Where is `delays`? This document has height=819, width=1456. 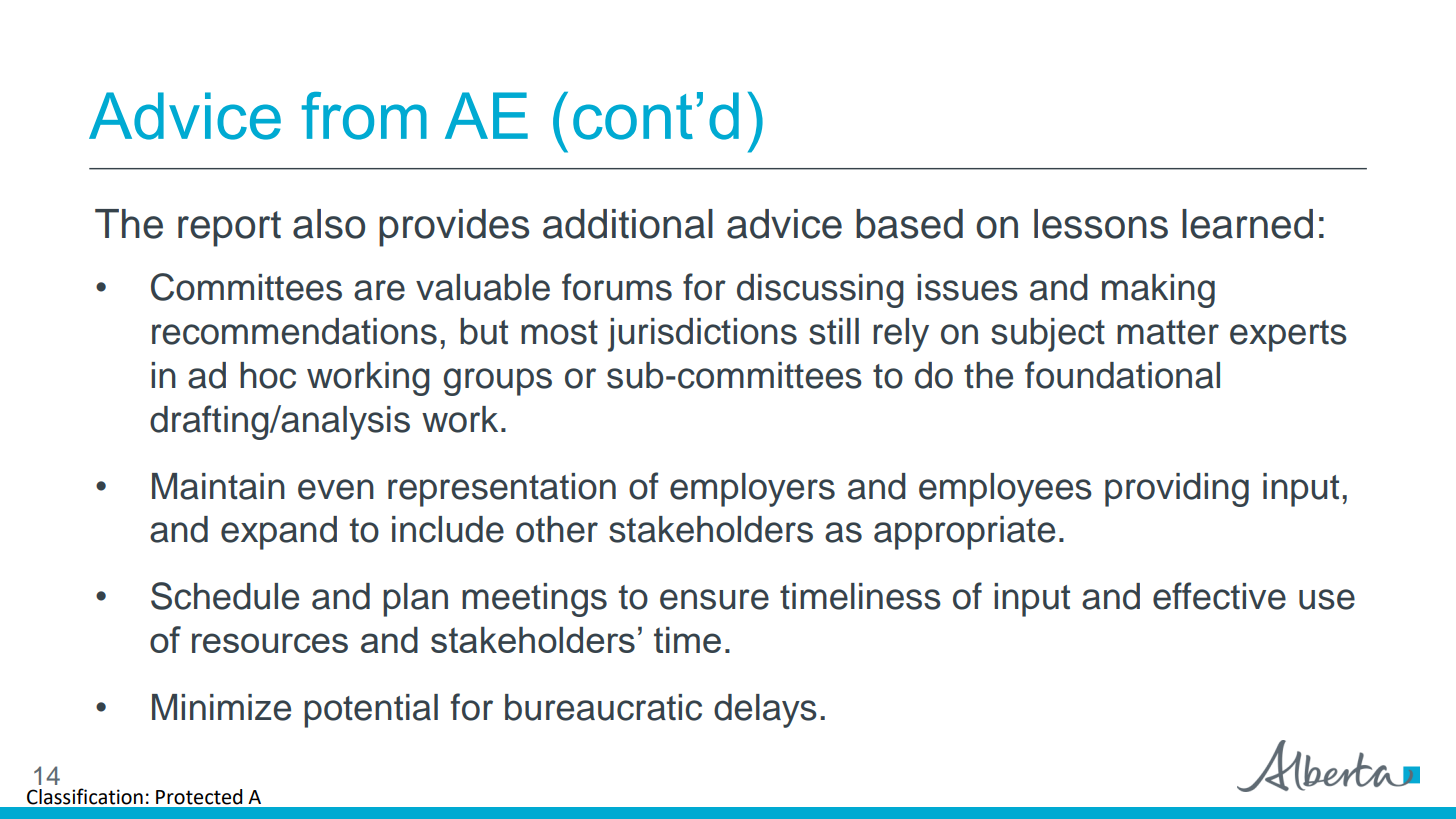 delays is located at coordinates (765, 711).
